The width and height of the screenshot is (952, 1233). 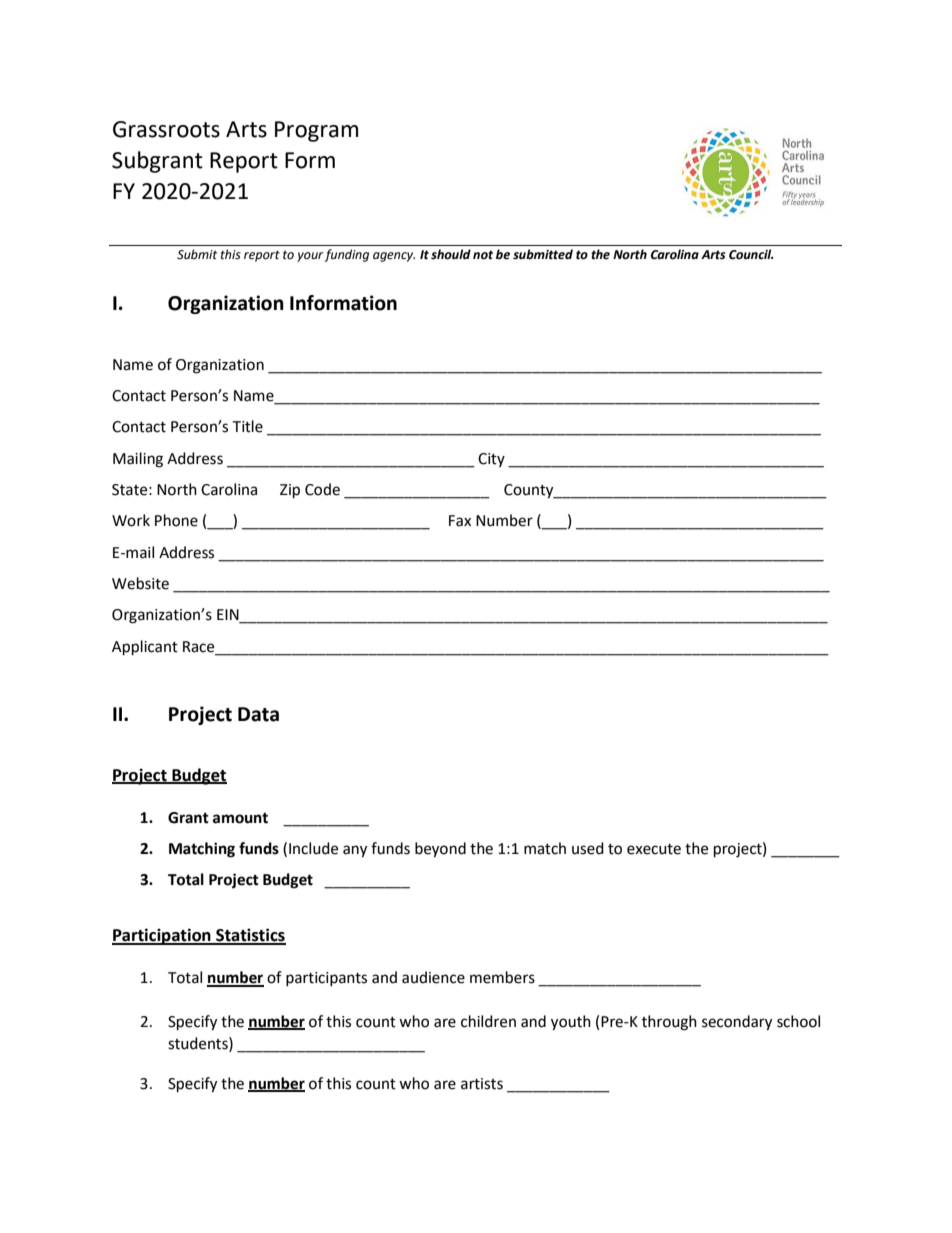 I want to click on should, so click(x=451, y=254).
